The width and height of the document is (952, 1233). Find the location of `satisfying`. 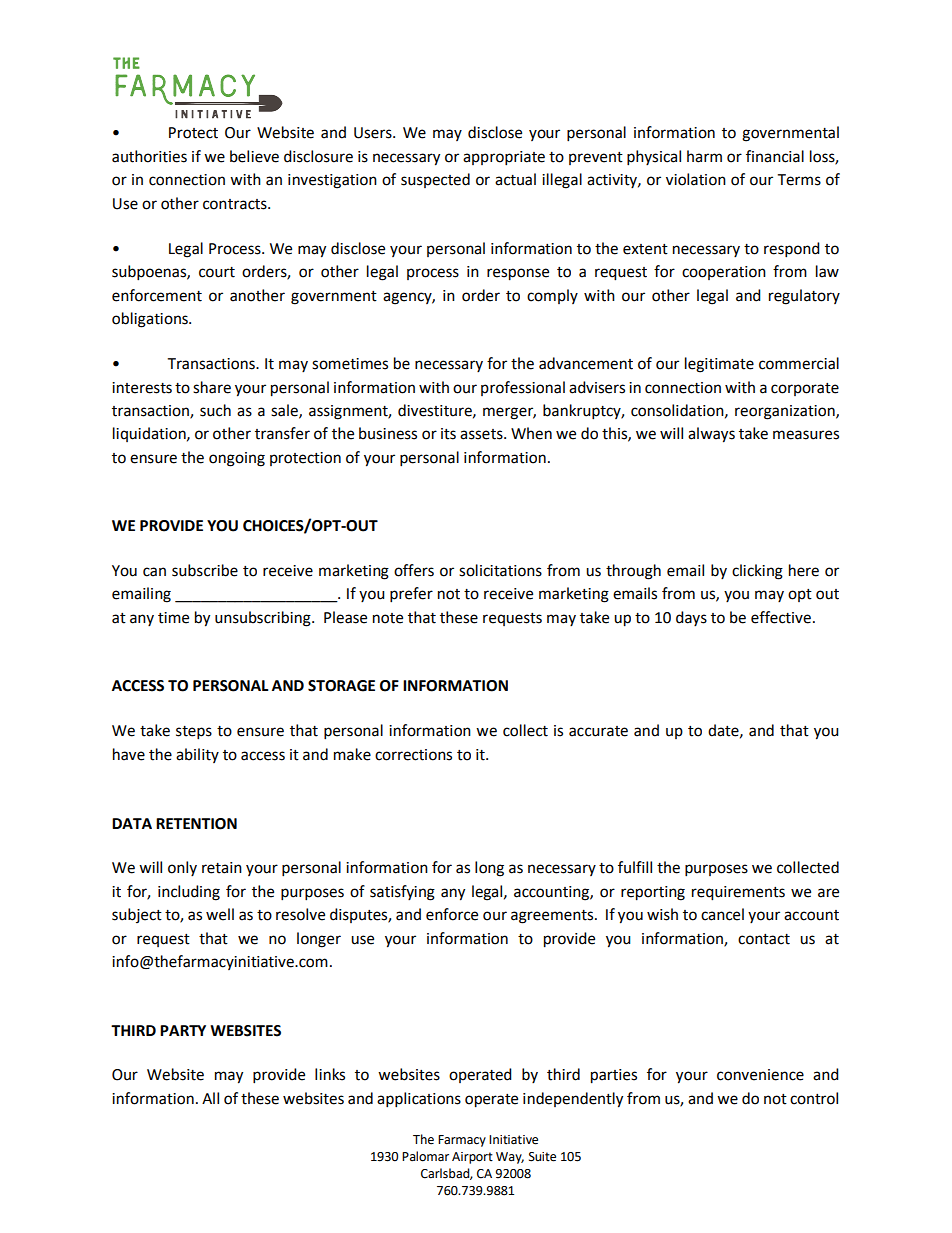

satisfying is located at coordinates (402, 893).
